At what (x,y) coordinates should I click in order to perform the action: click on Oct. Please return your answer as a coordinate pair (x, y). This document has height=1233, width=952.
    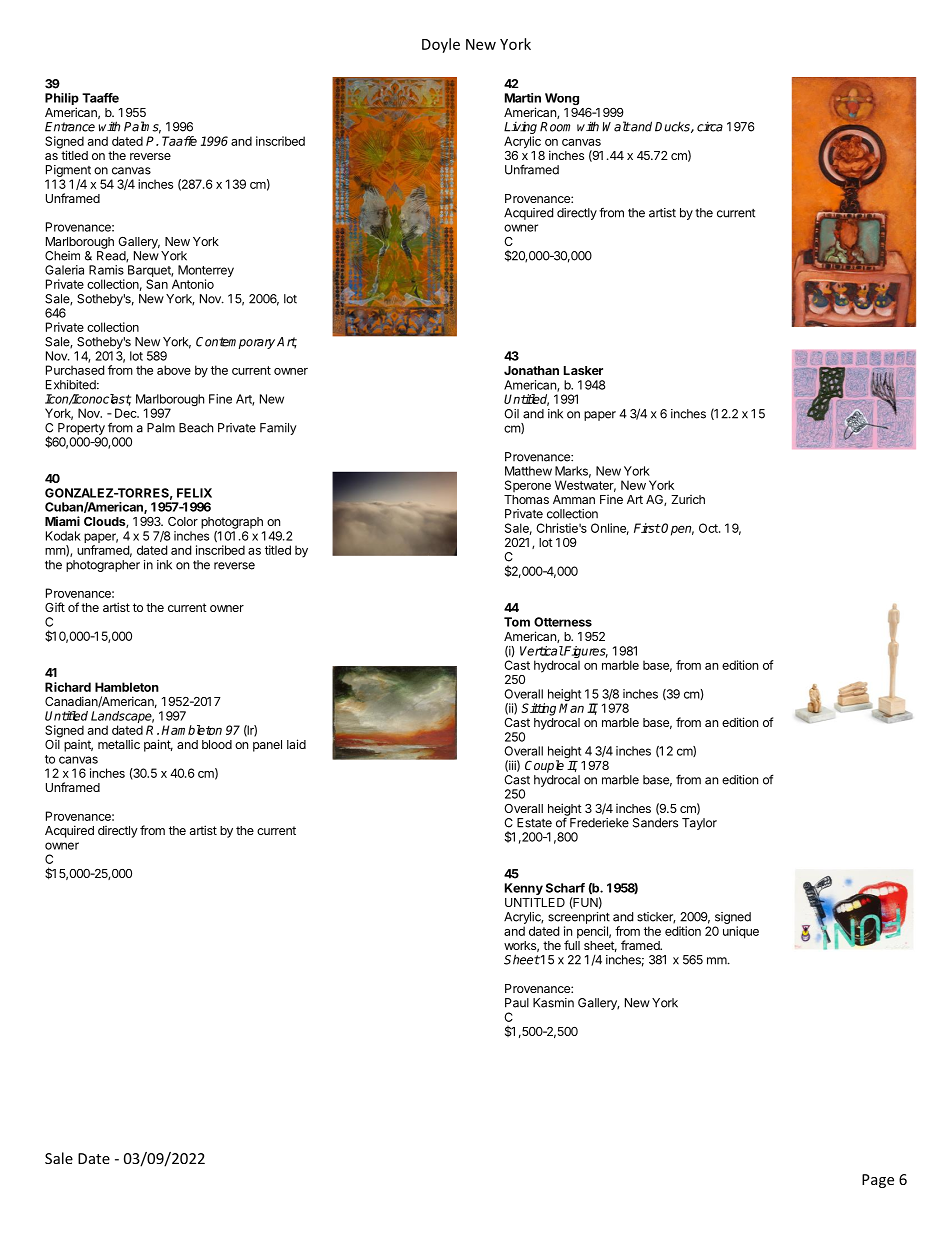
    Looking at the image, I should click on (709, 528).
